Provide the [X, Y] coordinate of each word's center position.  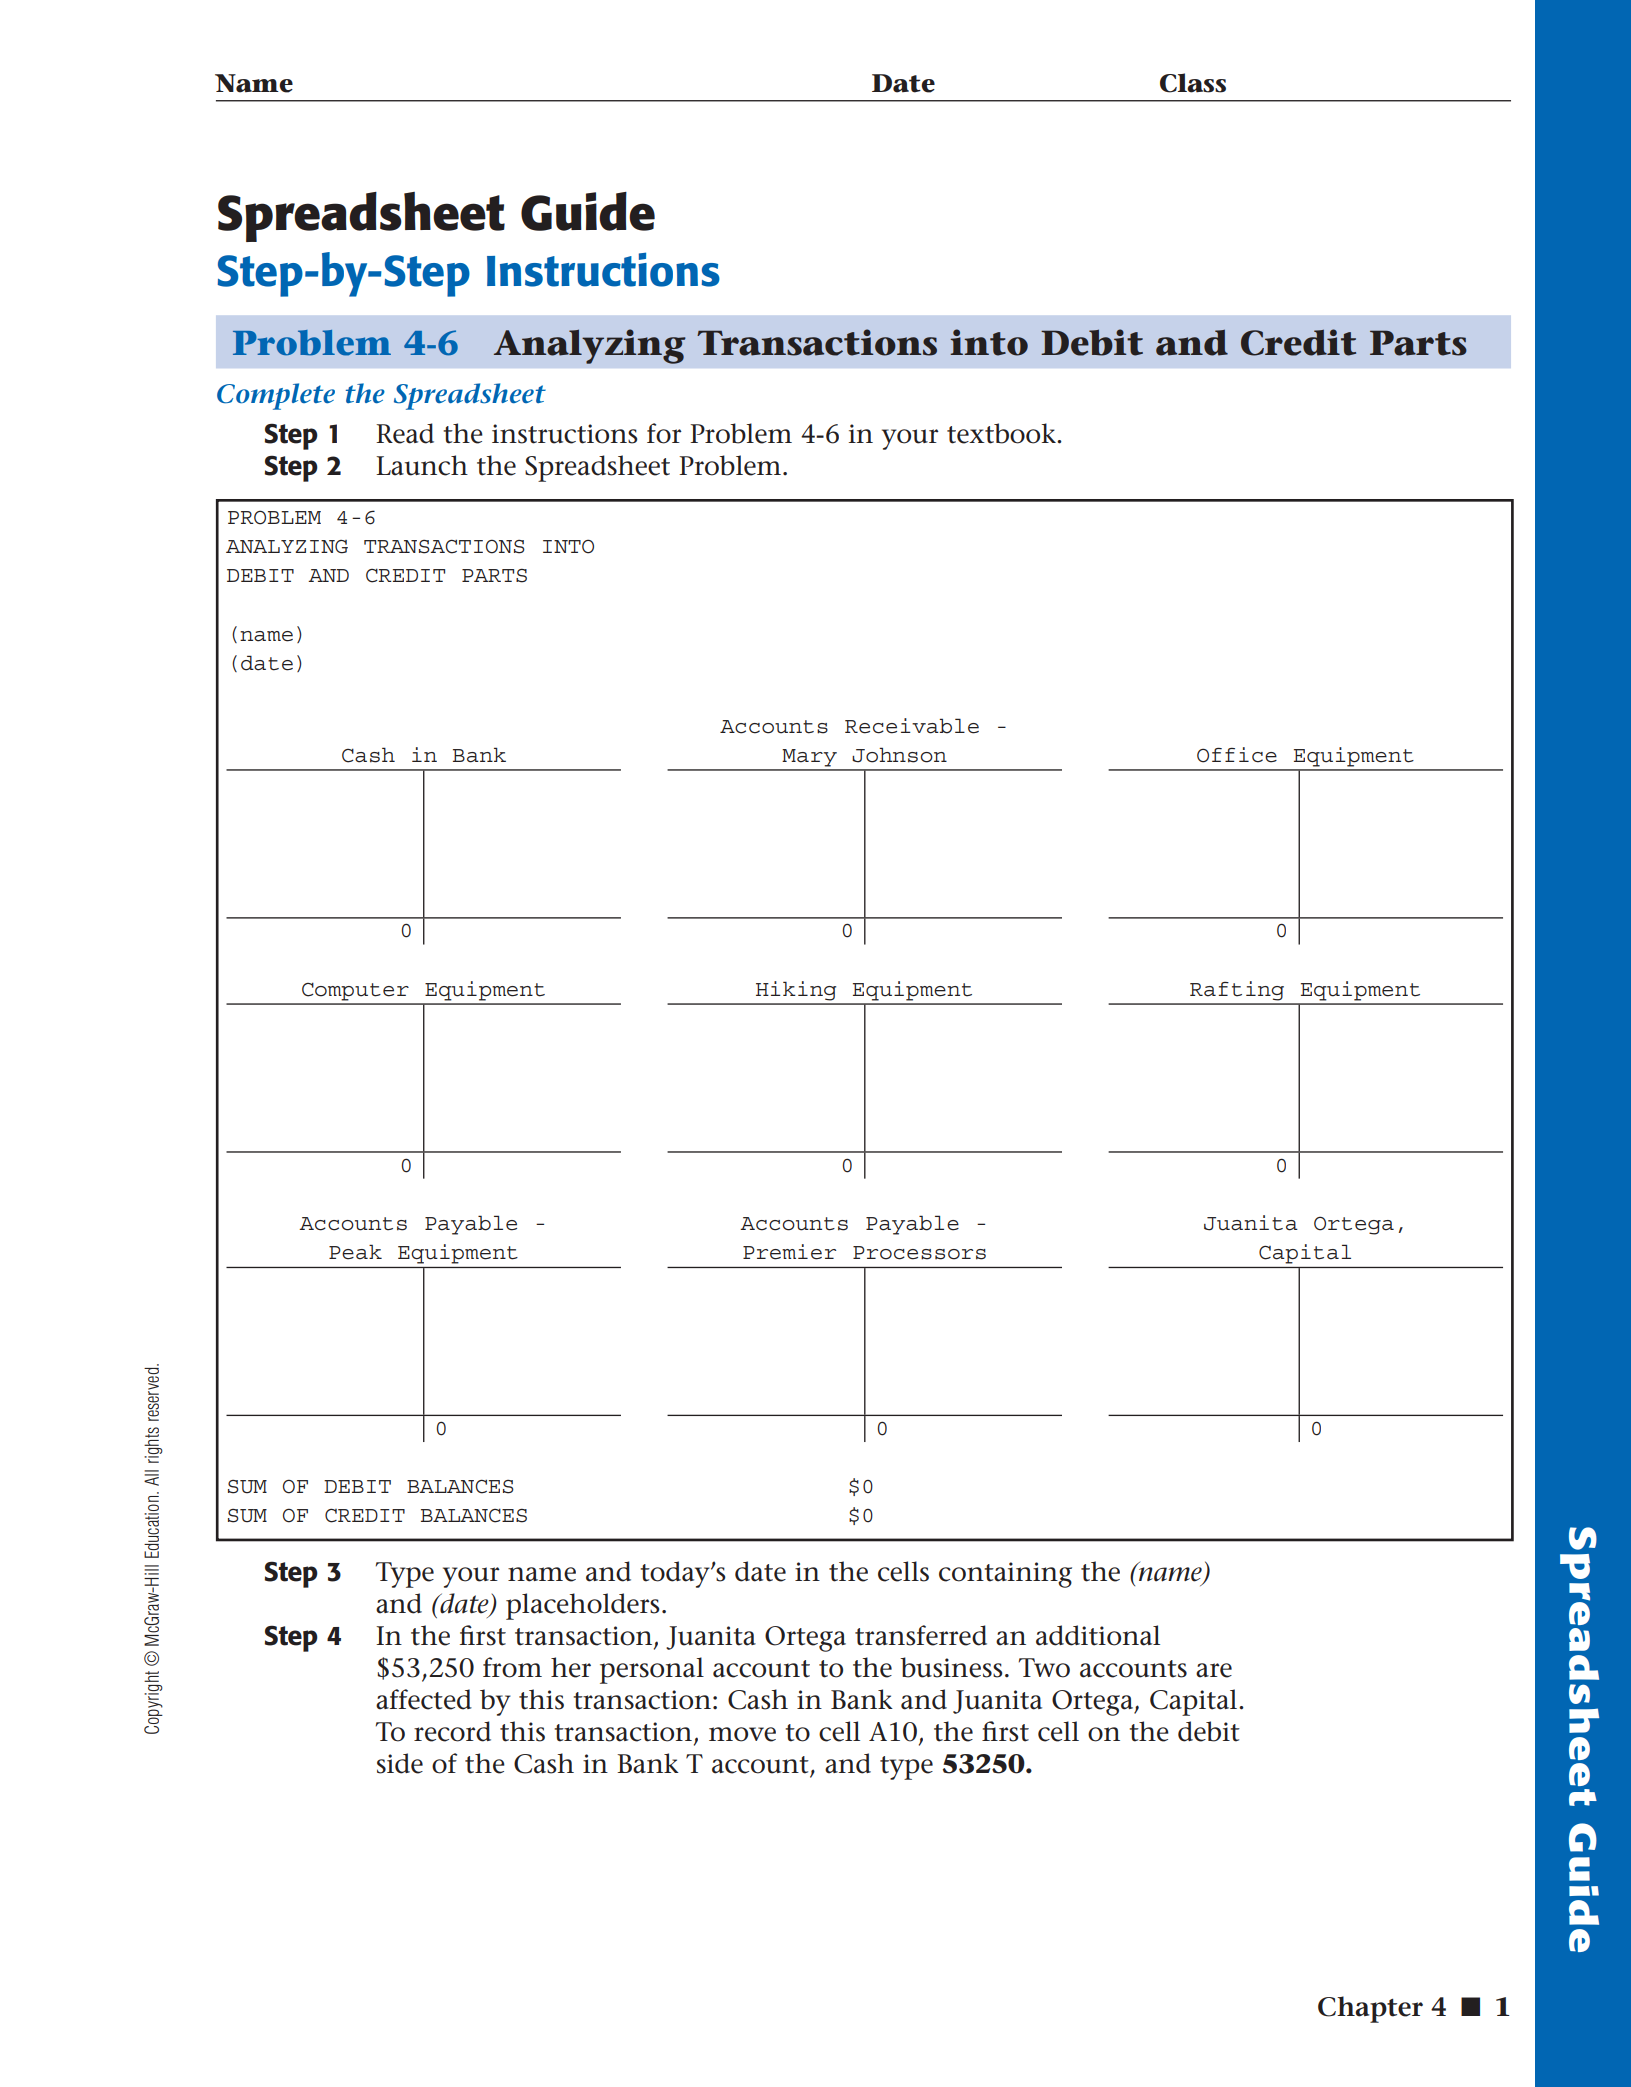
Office [1237, 755]
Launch [422, 465]
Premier [789, 1252]
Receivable [912, 726]
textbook [1002, 433]
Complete [276, 396]
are [1214, 1670]
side [400, 1763]
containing [1005, 1575]
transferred [921, 1635]
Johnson [899, 755]
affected [424, 1699]
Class [1193, 83]
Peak [355, 1252]
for [664, 433]
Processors [919, 1253]
